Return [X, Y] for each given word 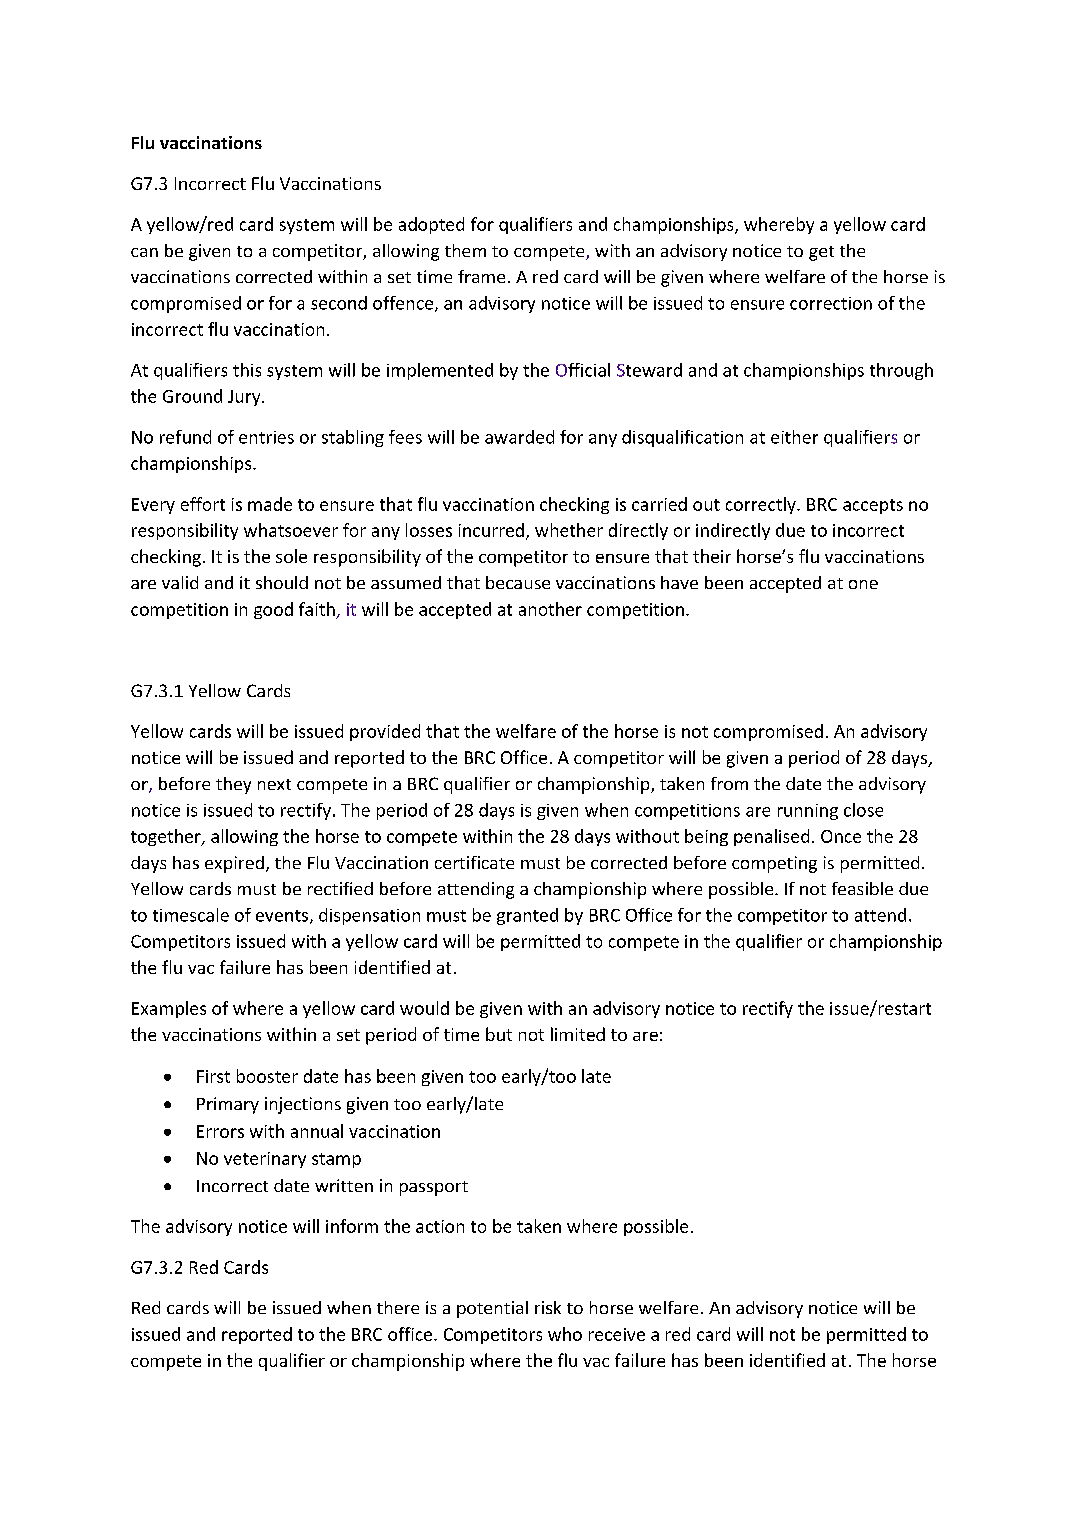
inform [352, 1226]
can [144, 252]
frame [481, 276]
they [233, 785]
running [808, 812]
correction [831, 303]
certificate [474, 862]
